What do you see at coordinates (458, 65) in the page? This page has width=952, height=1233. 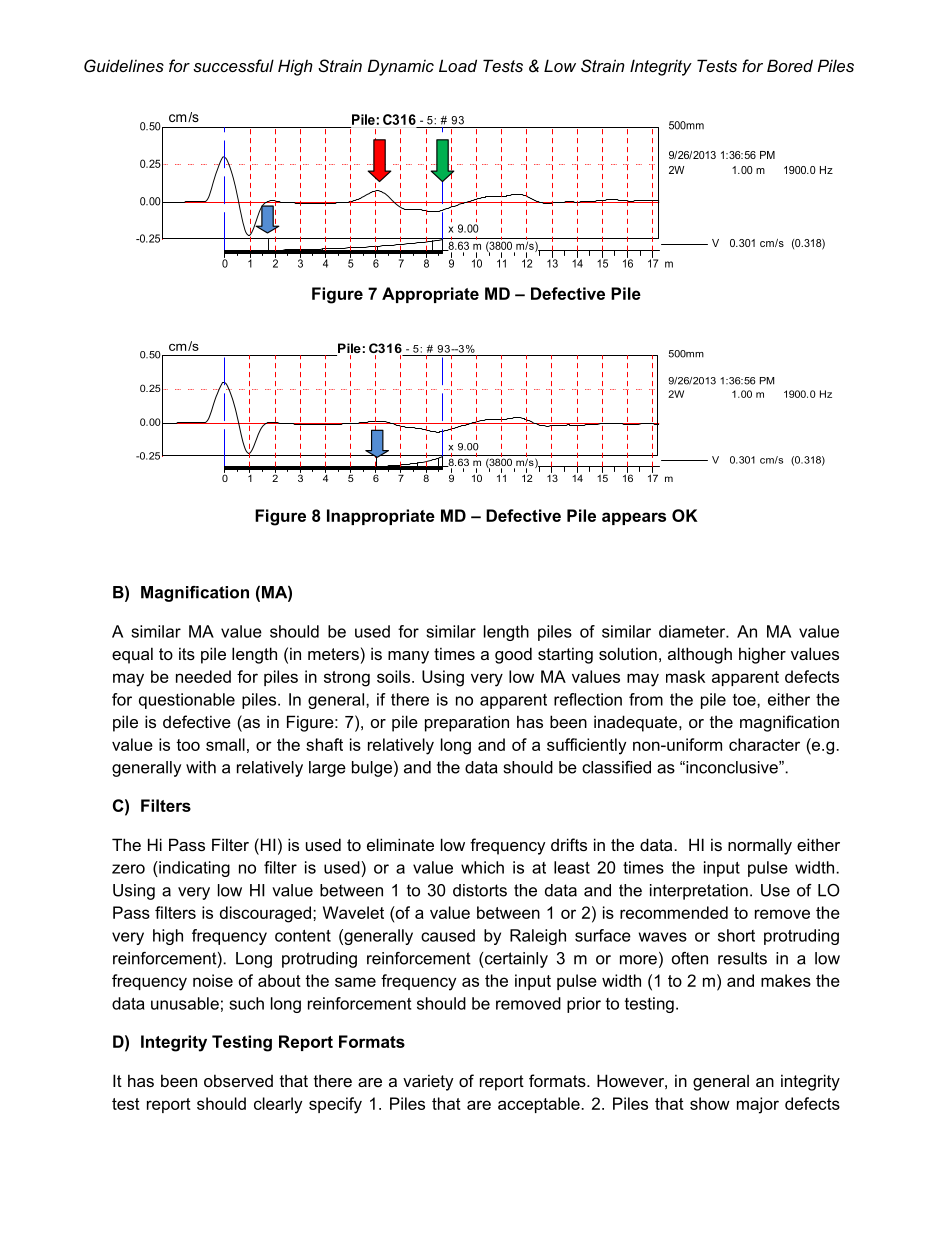 I see `Load` at bounding box center [458, 65].
